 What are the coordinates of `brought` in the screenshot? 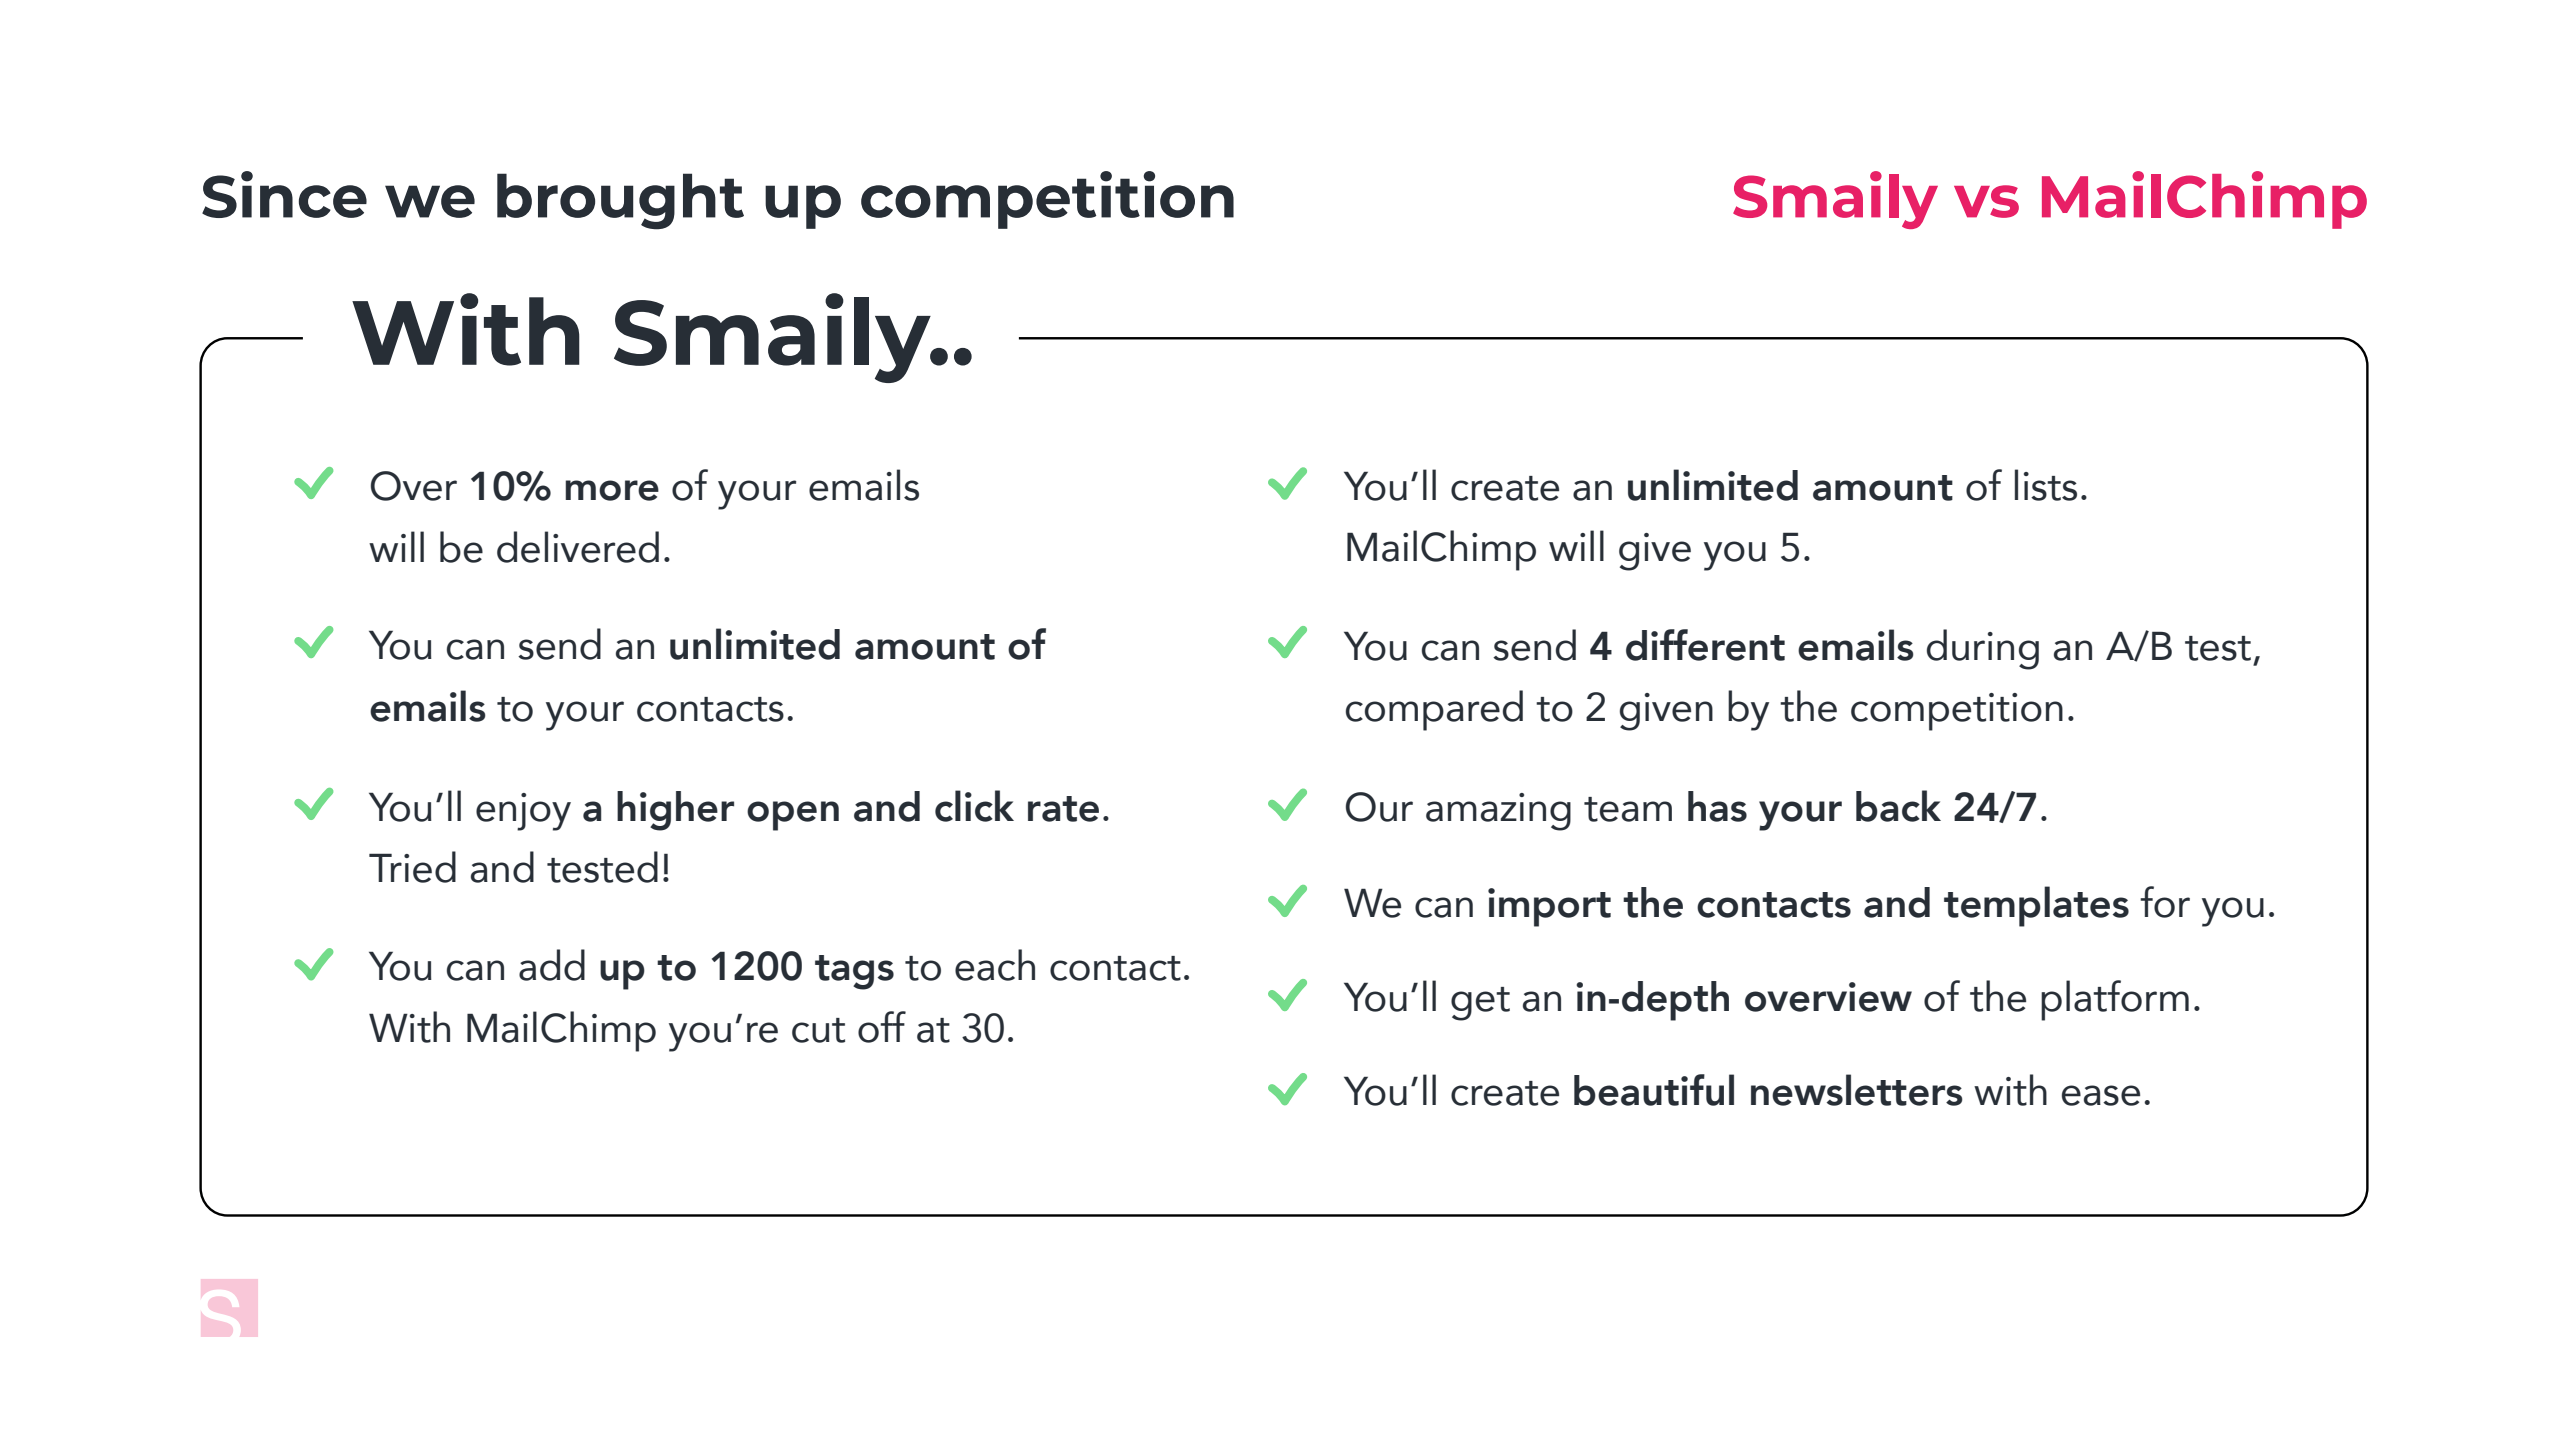 It's located at (620, 201).
